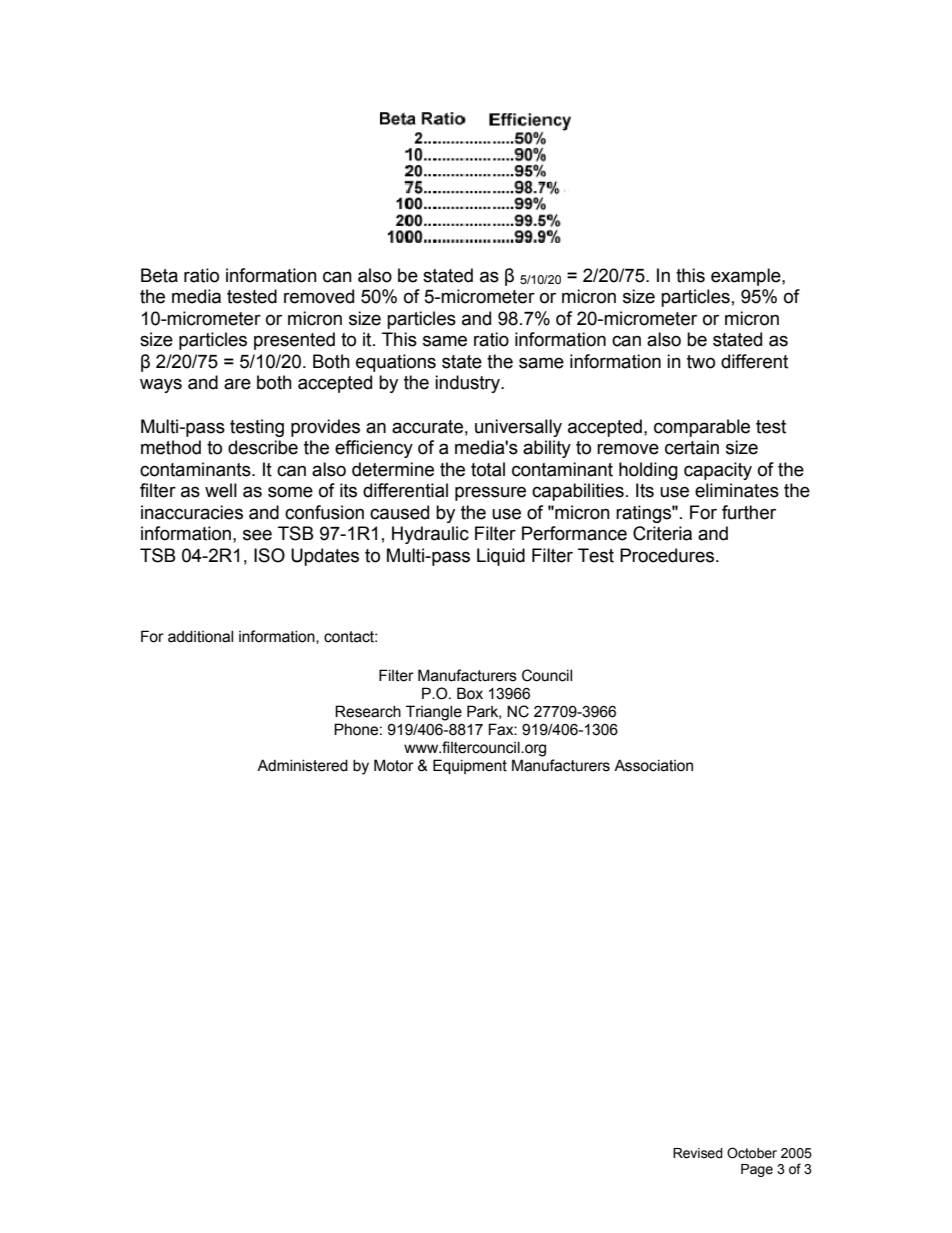 The height and width of the screenshot is (1233, 952). What do you see at coordinates (662, 533) in the screenshot?
I see `Criteria` at bounding box center [662, 533].
